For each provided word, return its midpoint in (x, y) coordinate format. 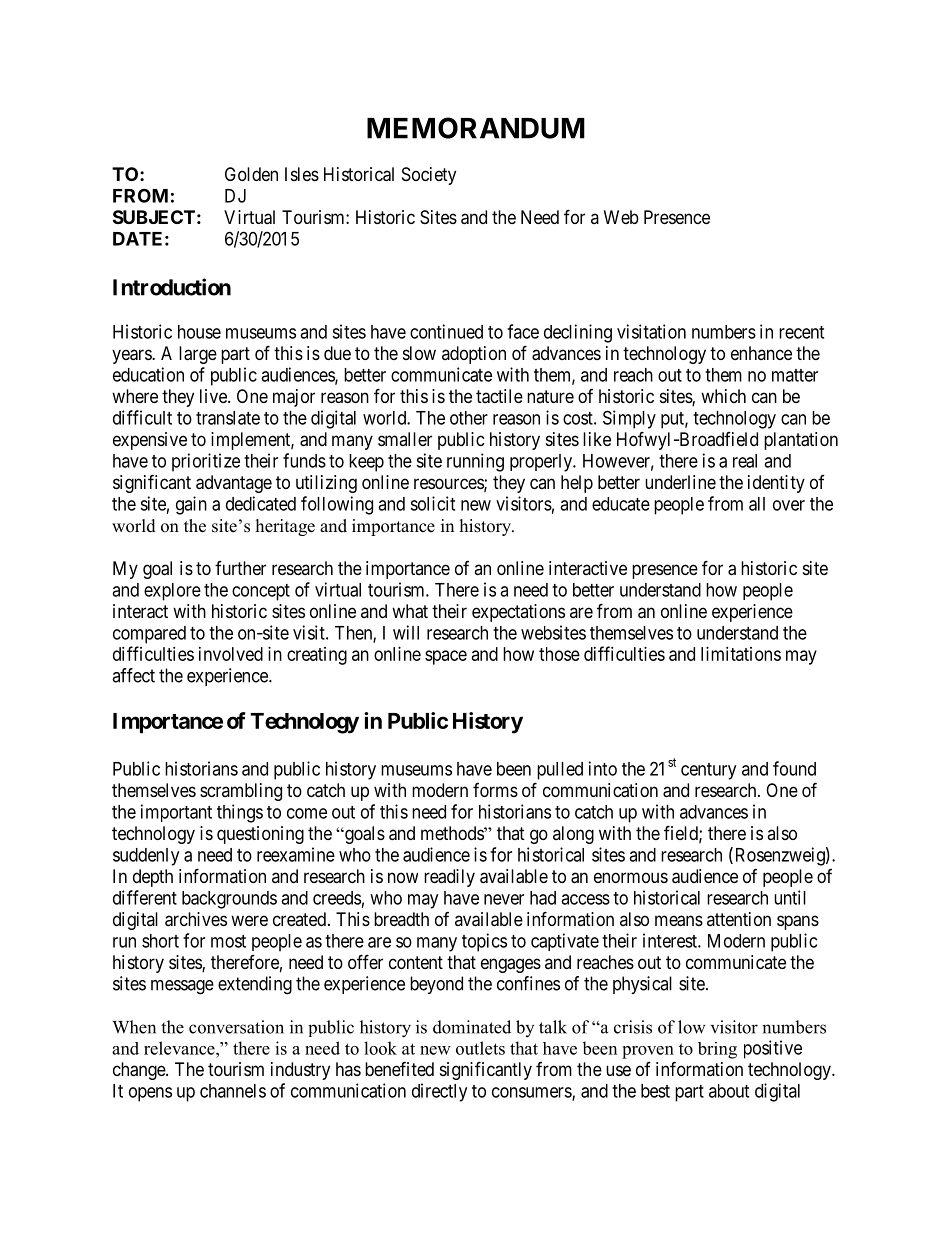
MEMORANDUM (476, 128)
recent (801, 332)
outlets (480, 1048)
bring (717, 1050)
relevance (180, 1048)
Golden (251, 174)
